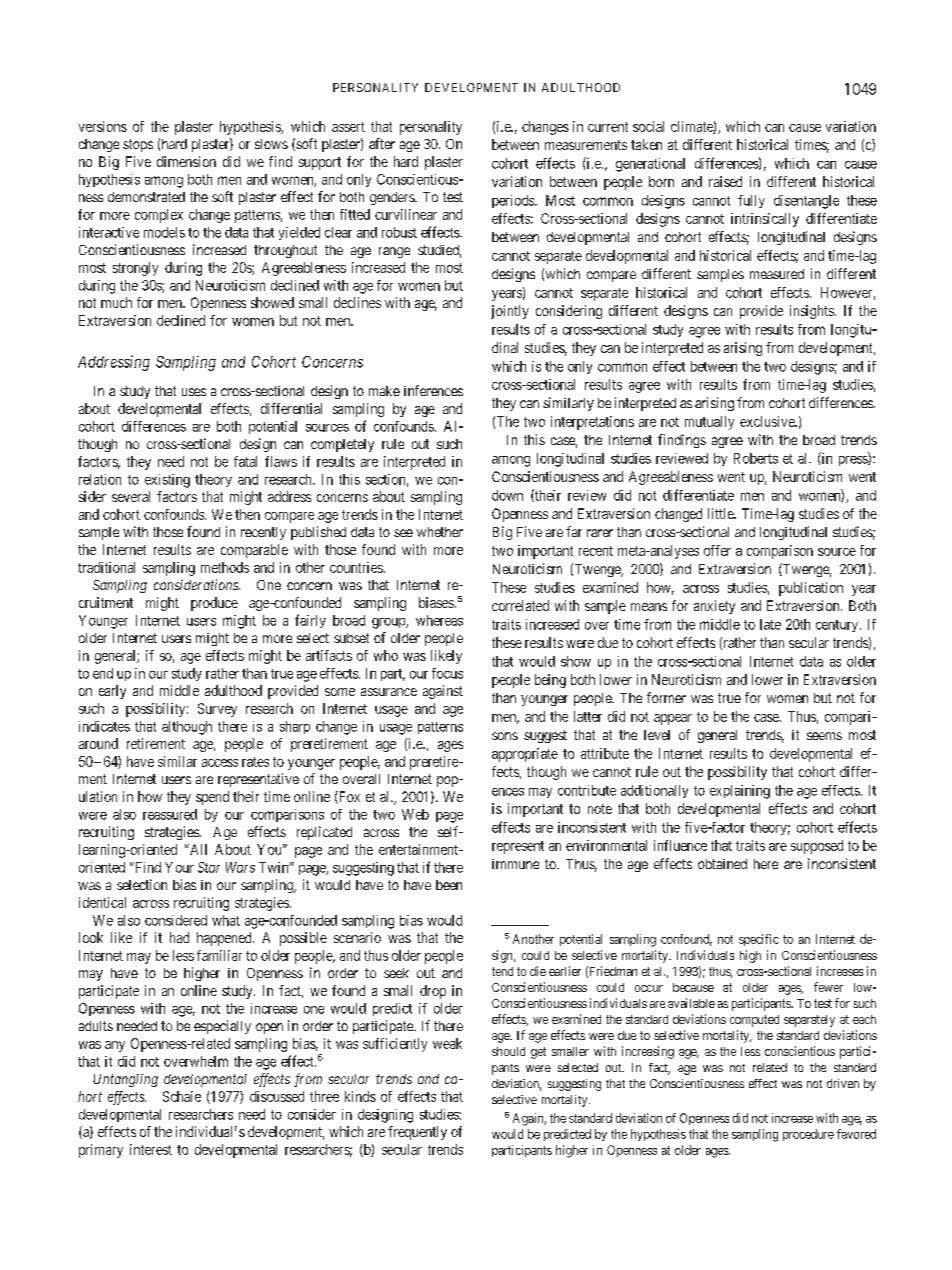 Image resolution: width=952 pixels, height=1270 pixels. Describe the element at coordinates (417, 1133) in the document. I see `frequently` at that location.
